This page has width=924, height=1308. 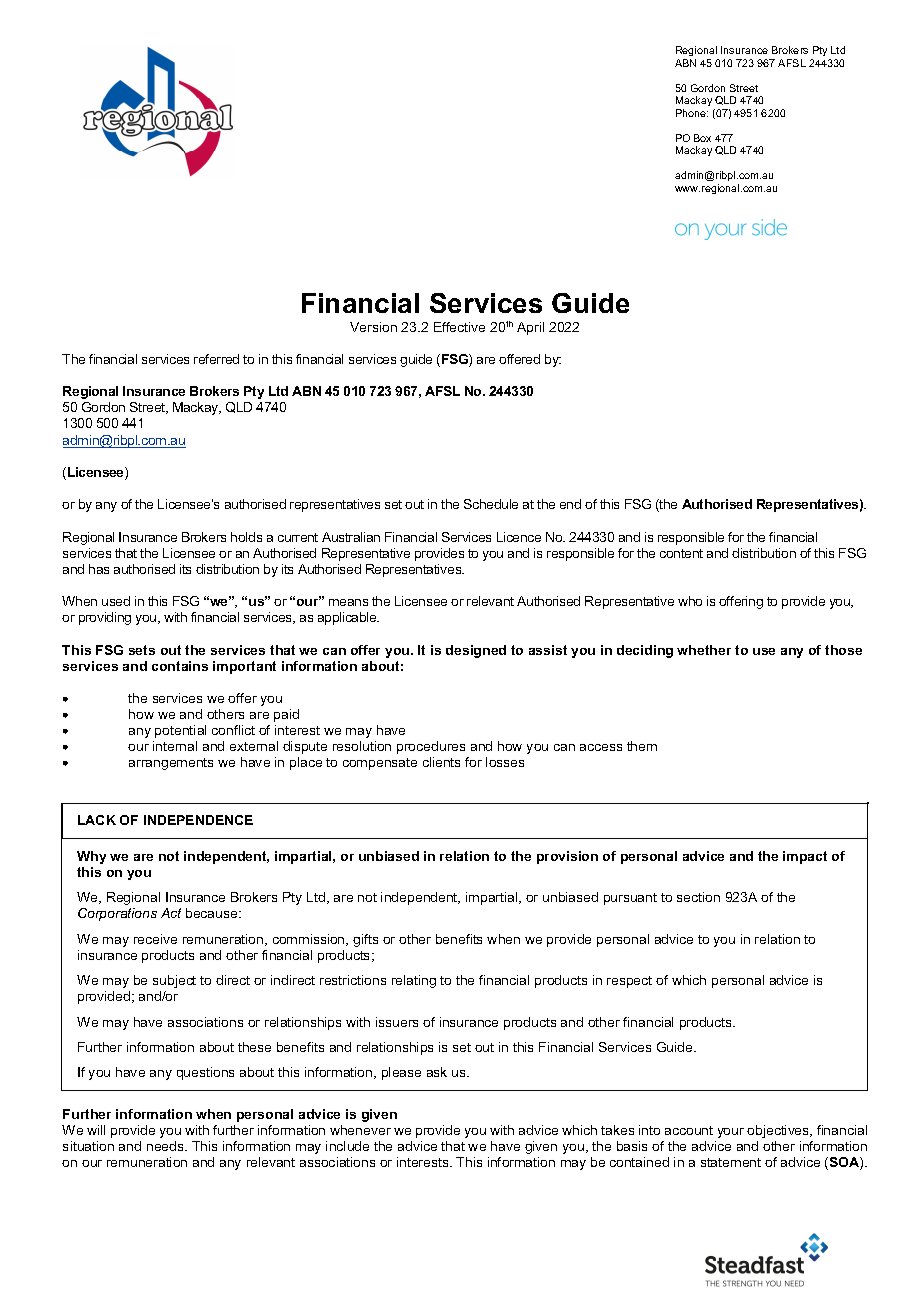 What do you see at coordinates (246, 537) in the page?
I see `holds` at bounding box center [246, 537].
